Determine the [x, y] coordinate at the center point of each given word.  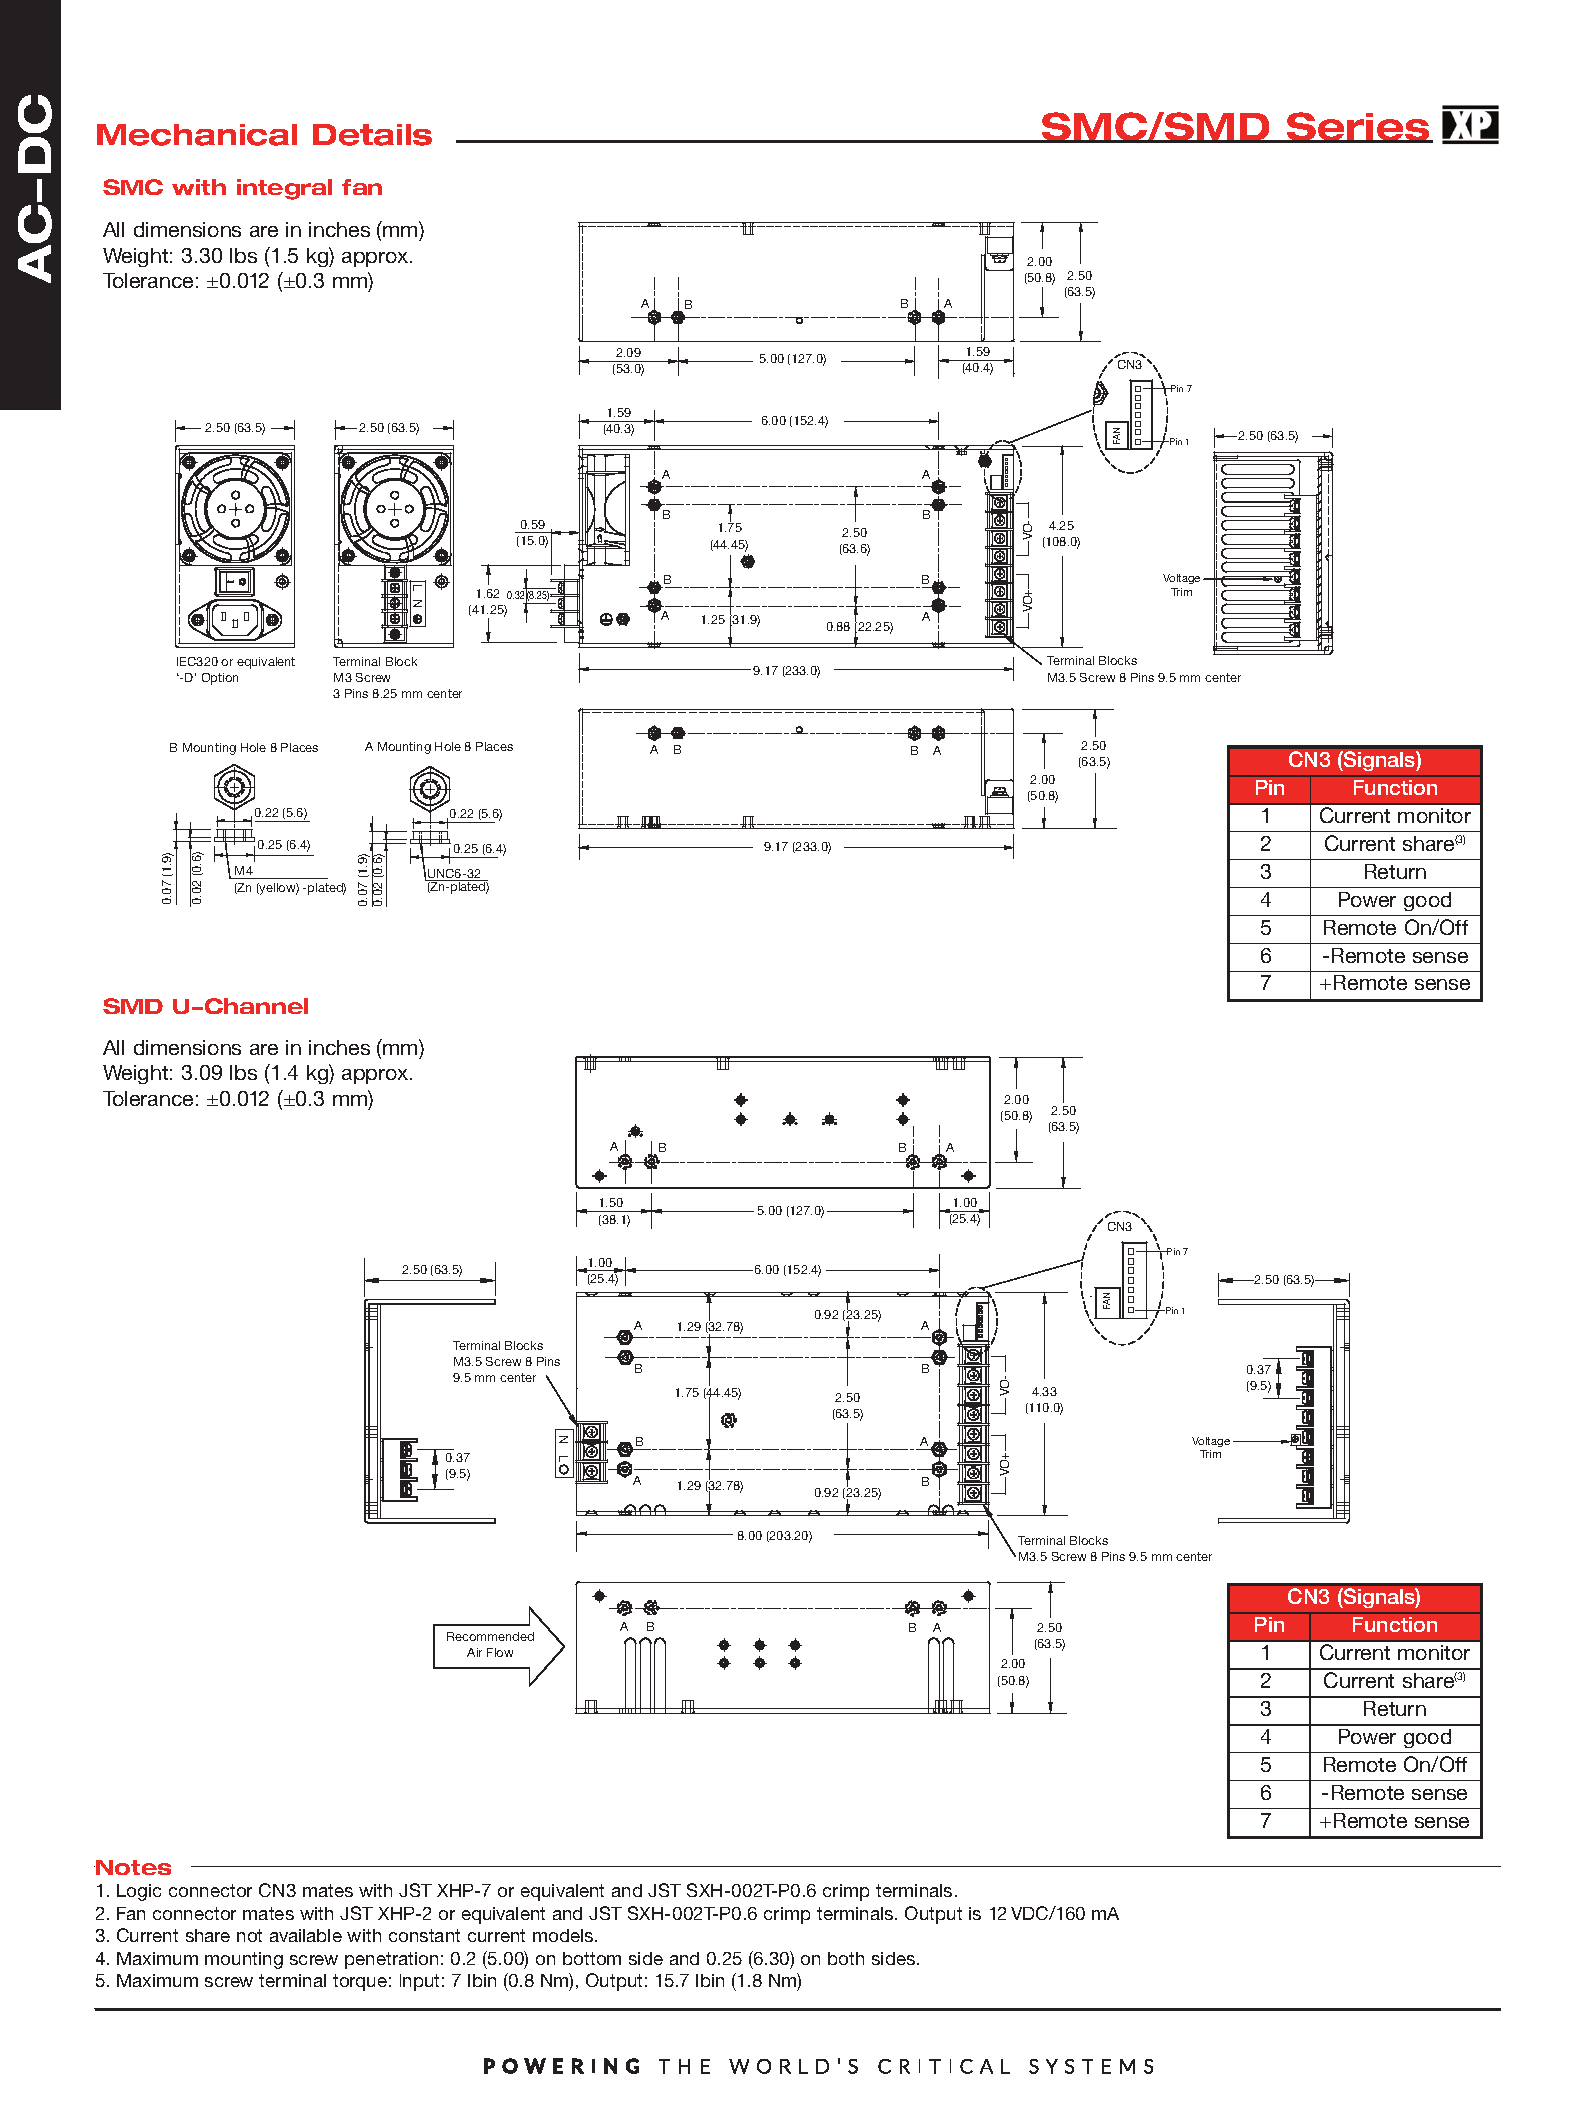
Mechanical [197, 135]
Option [220, 679]
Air [474, 1652]
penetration [391, 1960]
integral [284, 189]
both [846, 1958]
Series [1358, 127]
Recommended [490, 1636]
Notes [132, 1867]
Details [372, 135]
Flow [500, 1652]
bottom [592, 1958]
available [306, 1935]
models [564, 1935]
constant [424, 1935]
